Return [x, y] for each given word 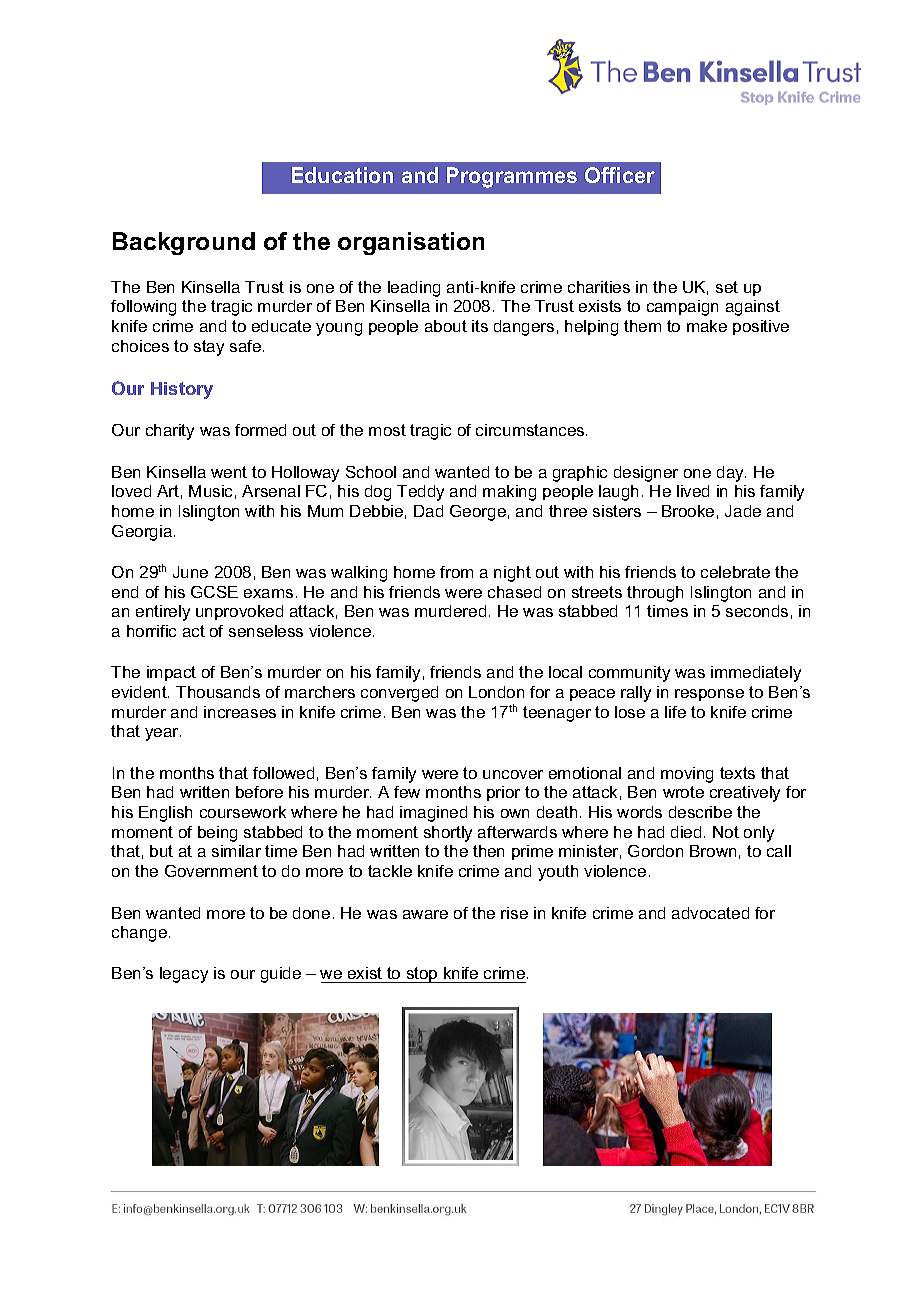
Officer [620, 175]
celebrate [735, 572]
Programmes [512, 177]
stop [422, 975]
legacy [184, 975]
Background [184, 243]
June [190, 572]
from [456, 572]
